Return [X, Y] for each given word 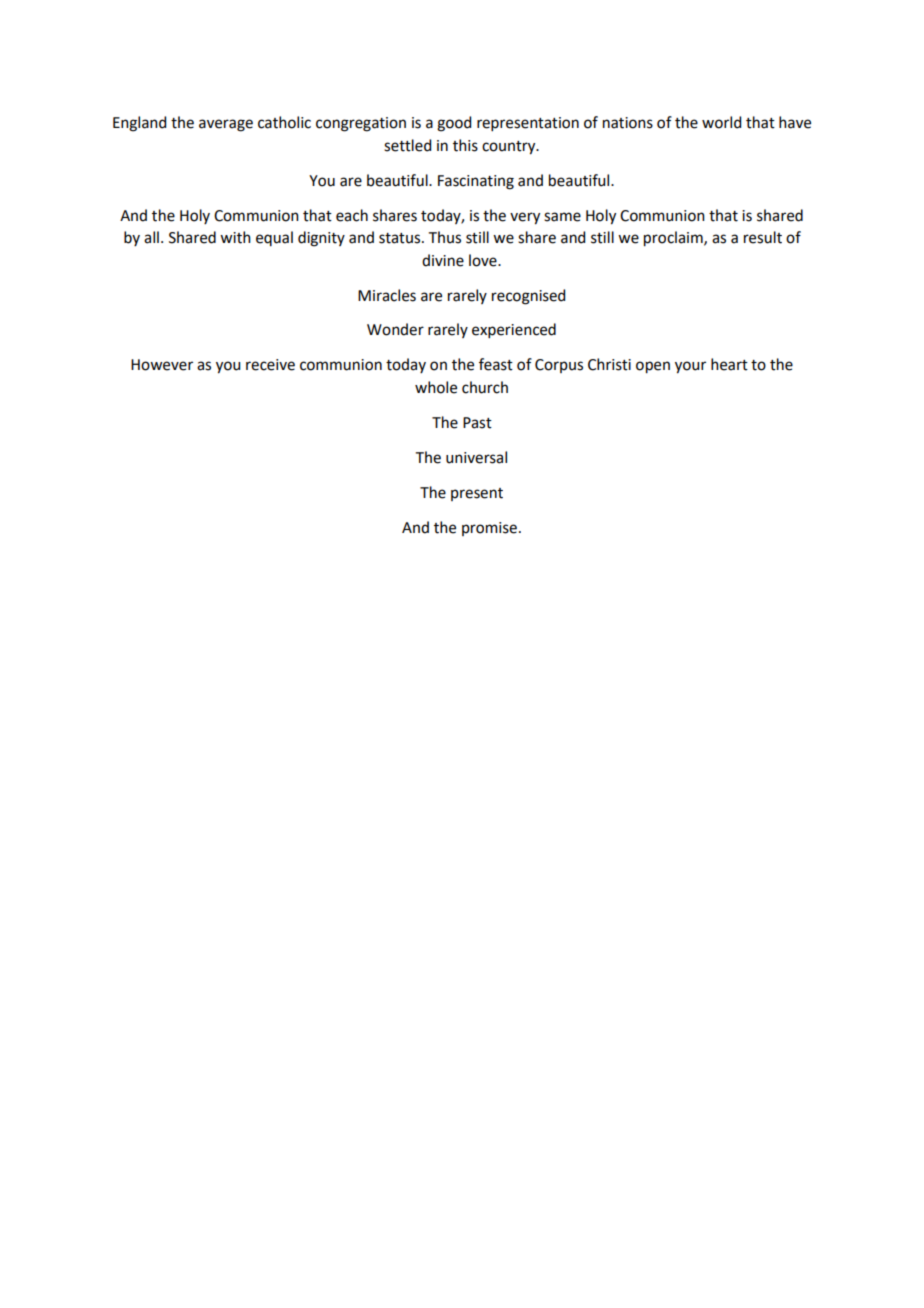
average [226, 125]
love [484, 260]
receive [270, 365]
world [721, 122]
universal [476, 457]
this [465, 145]
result [763, 237]
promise [489, 529]
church [485, 387]
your [690, 367]
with [235, 237]
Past [477, 423]
